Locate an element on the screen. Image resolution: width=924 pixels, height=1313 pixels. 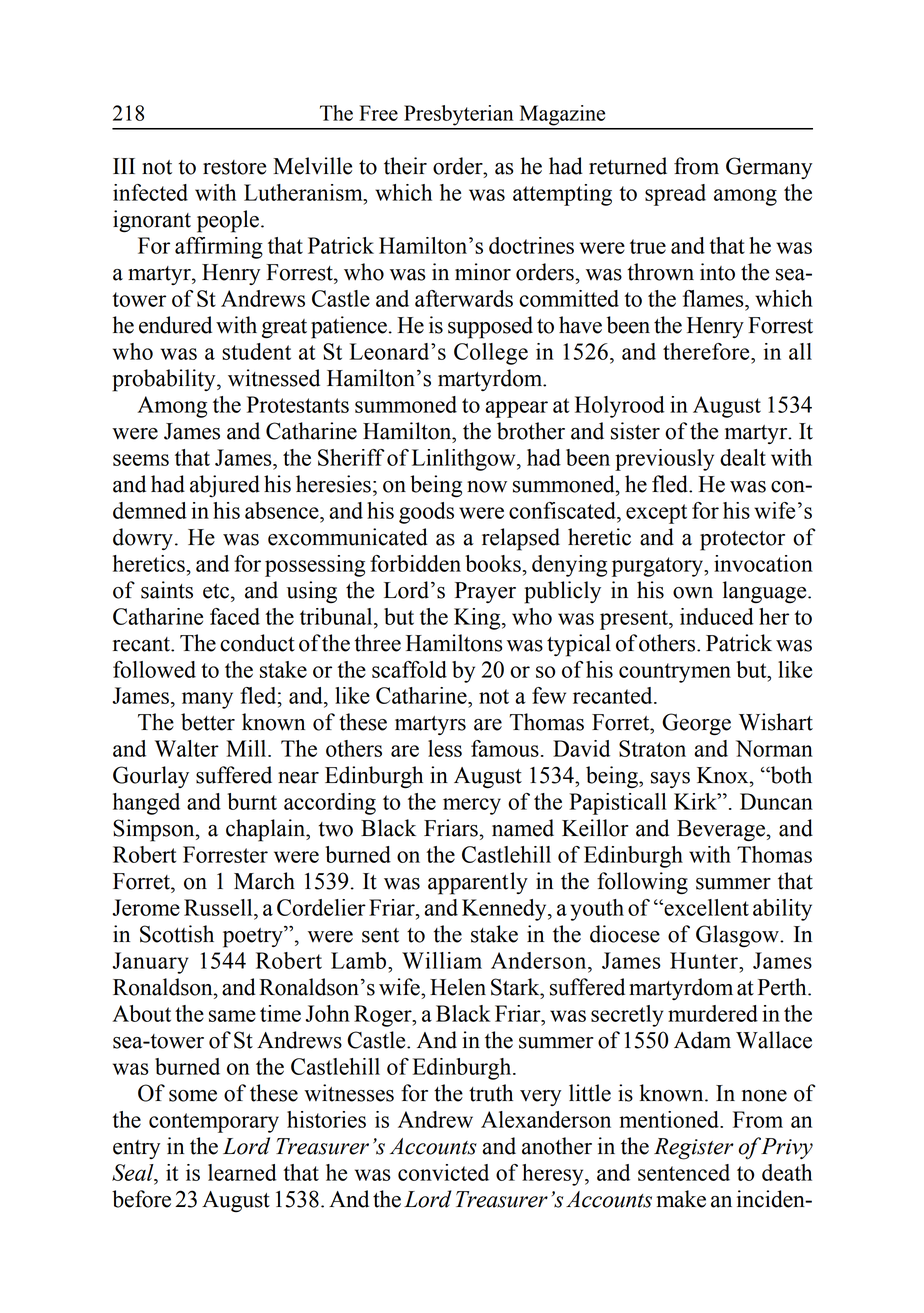
restore is located at coordinates (234, 167).
